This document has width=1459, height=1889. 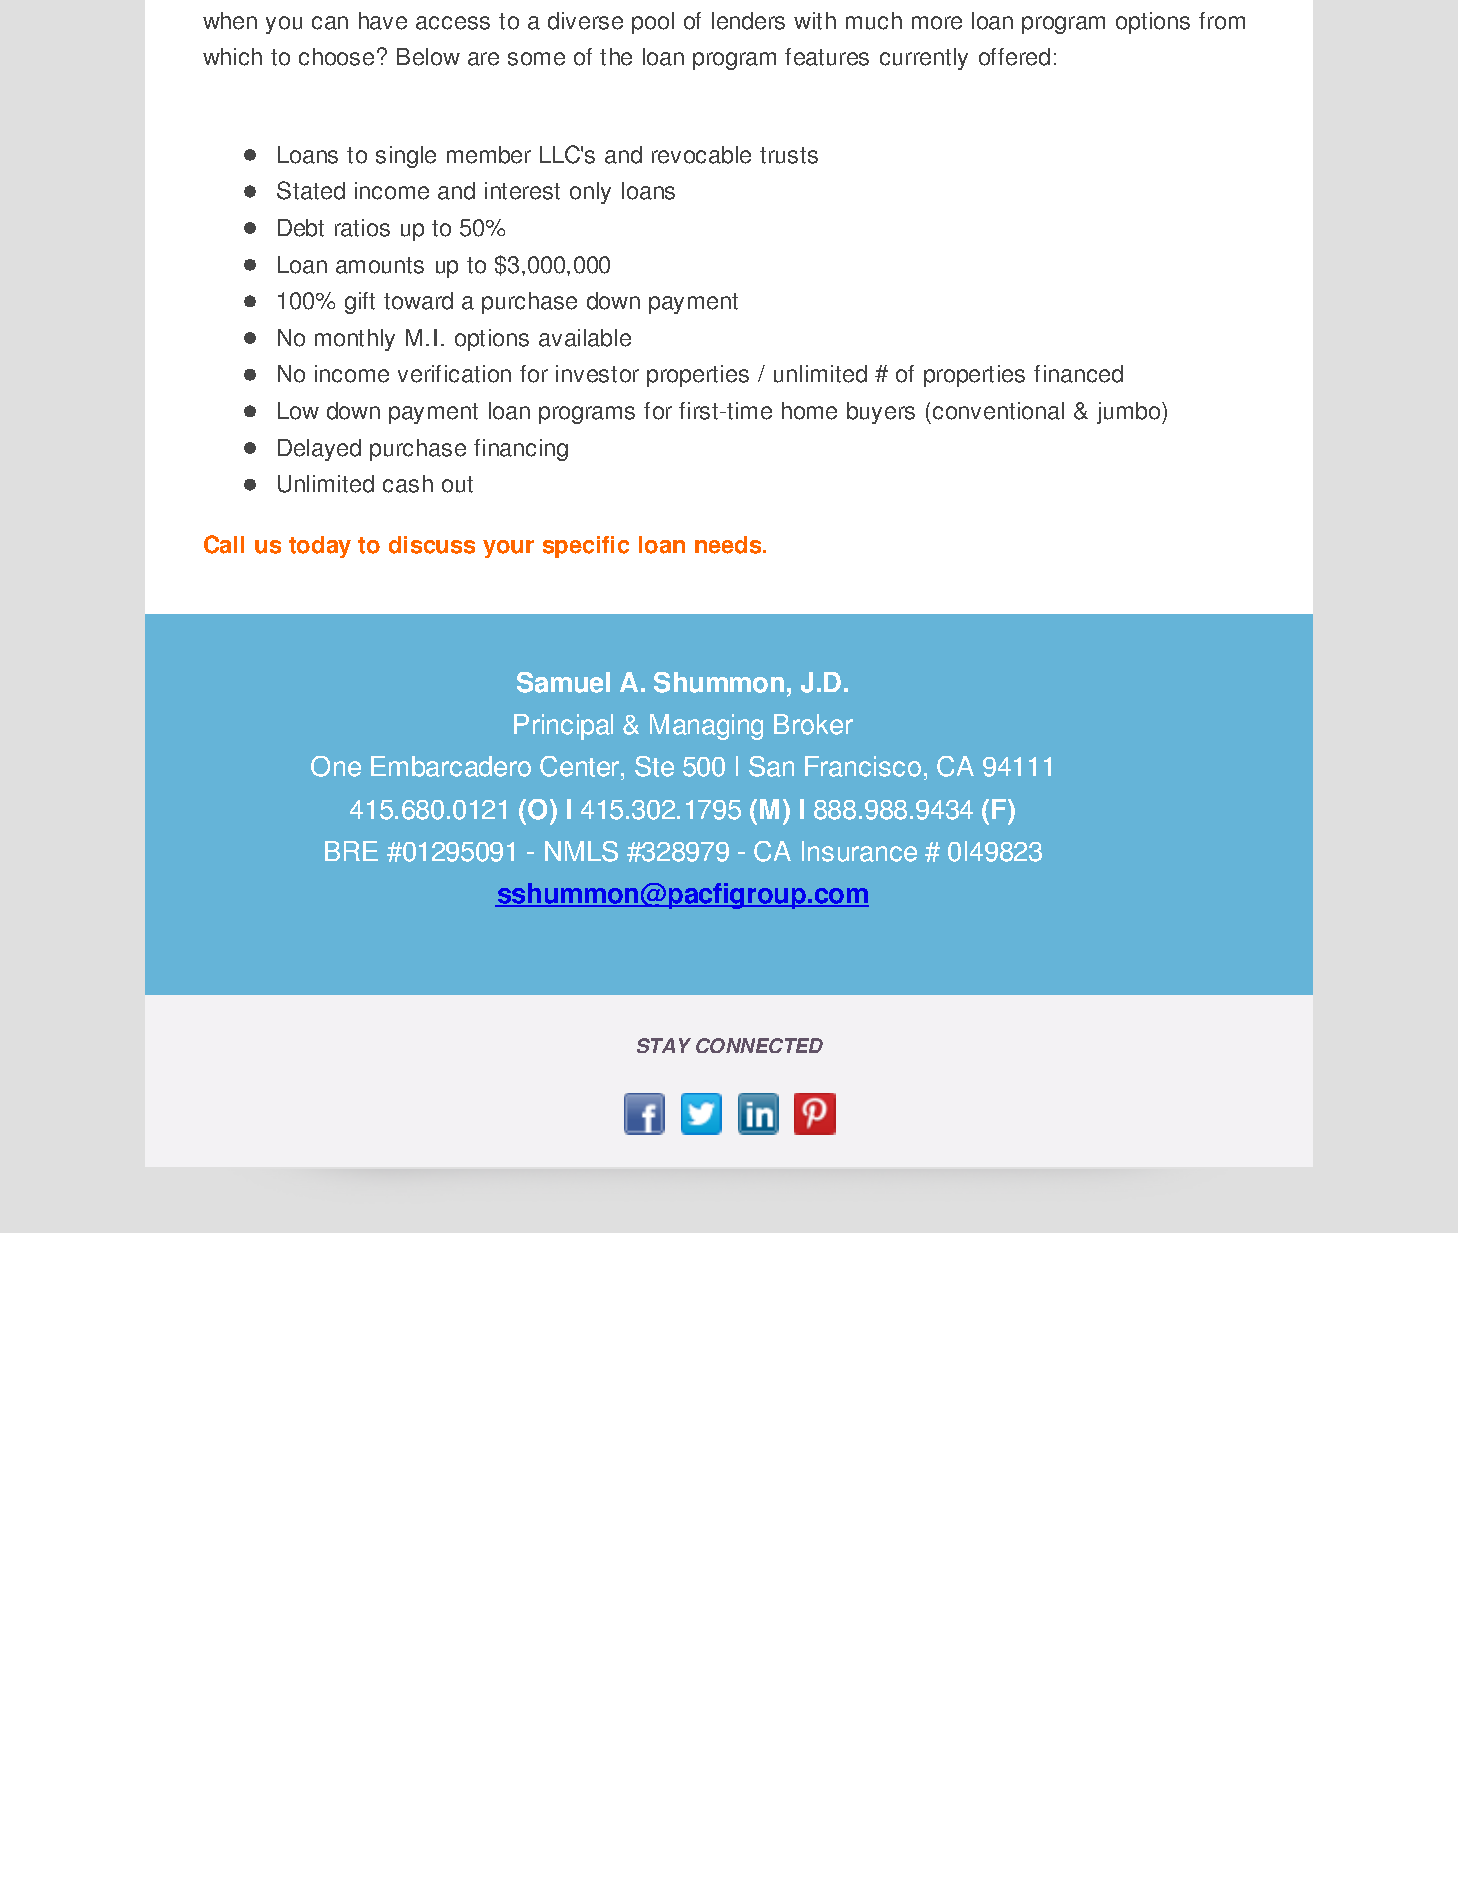 What do you see at coordinates (351, 851) in the document?
I see `BRE` at bounding box center [351, 851].
